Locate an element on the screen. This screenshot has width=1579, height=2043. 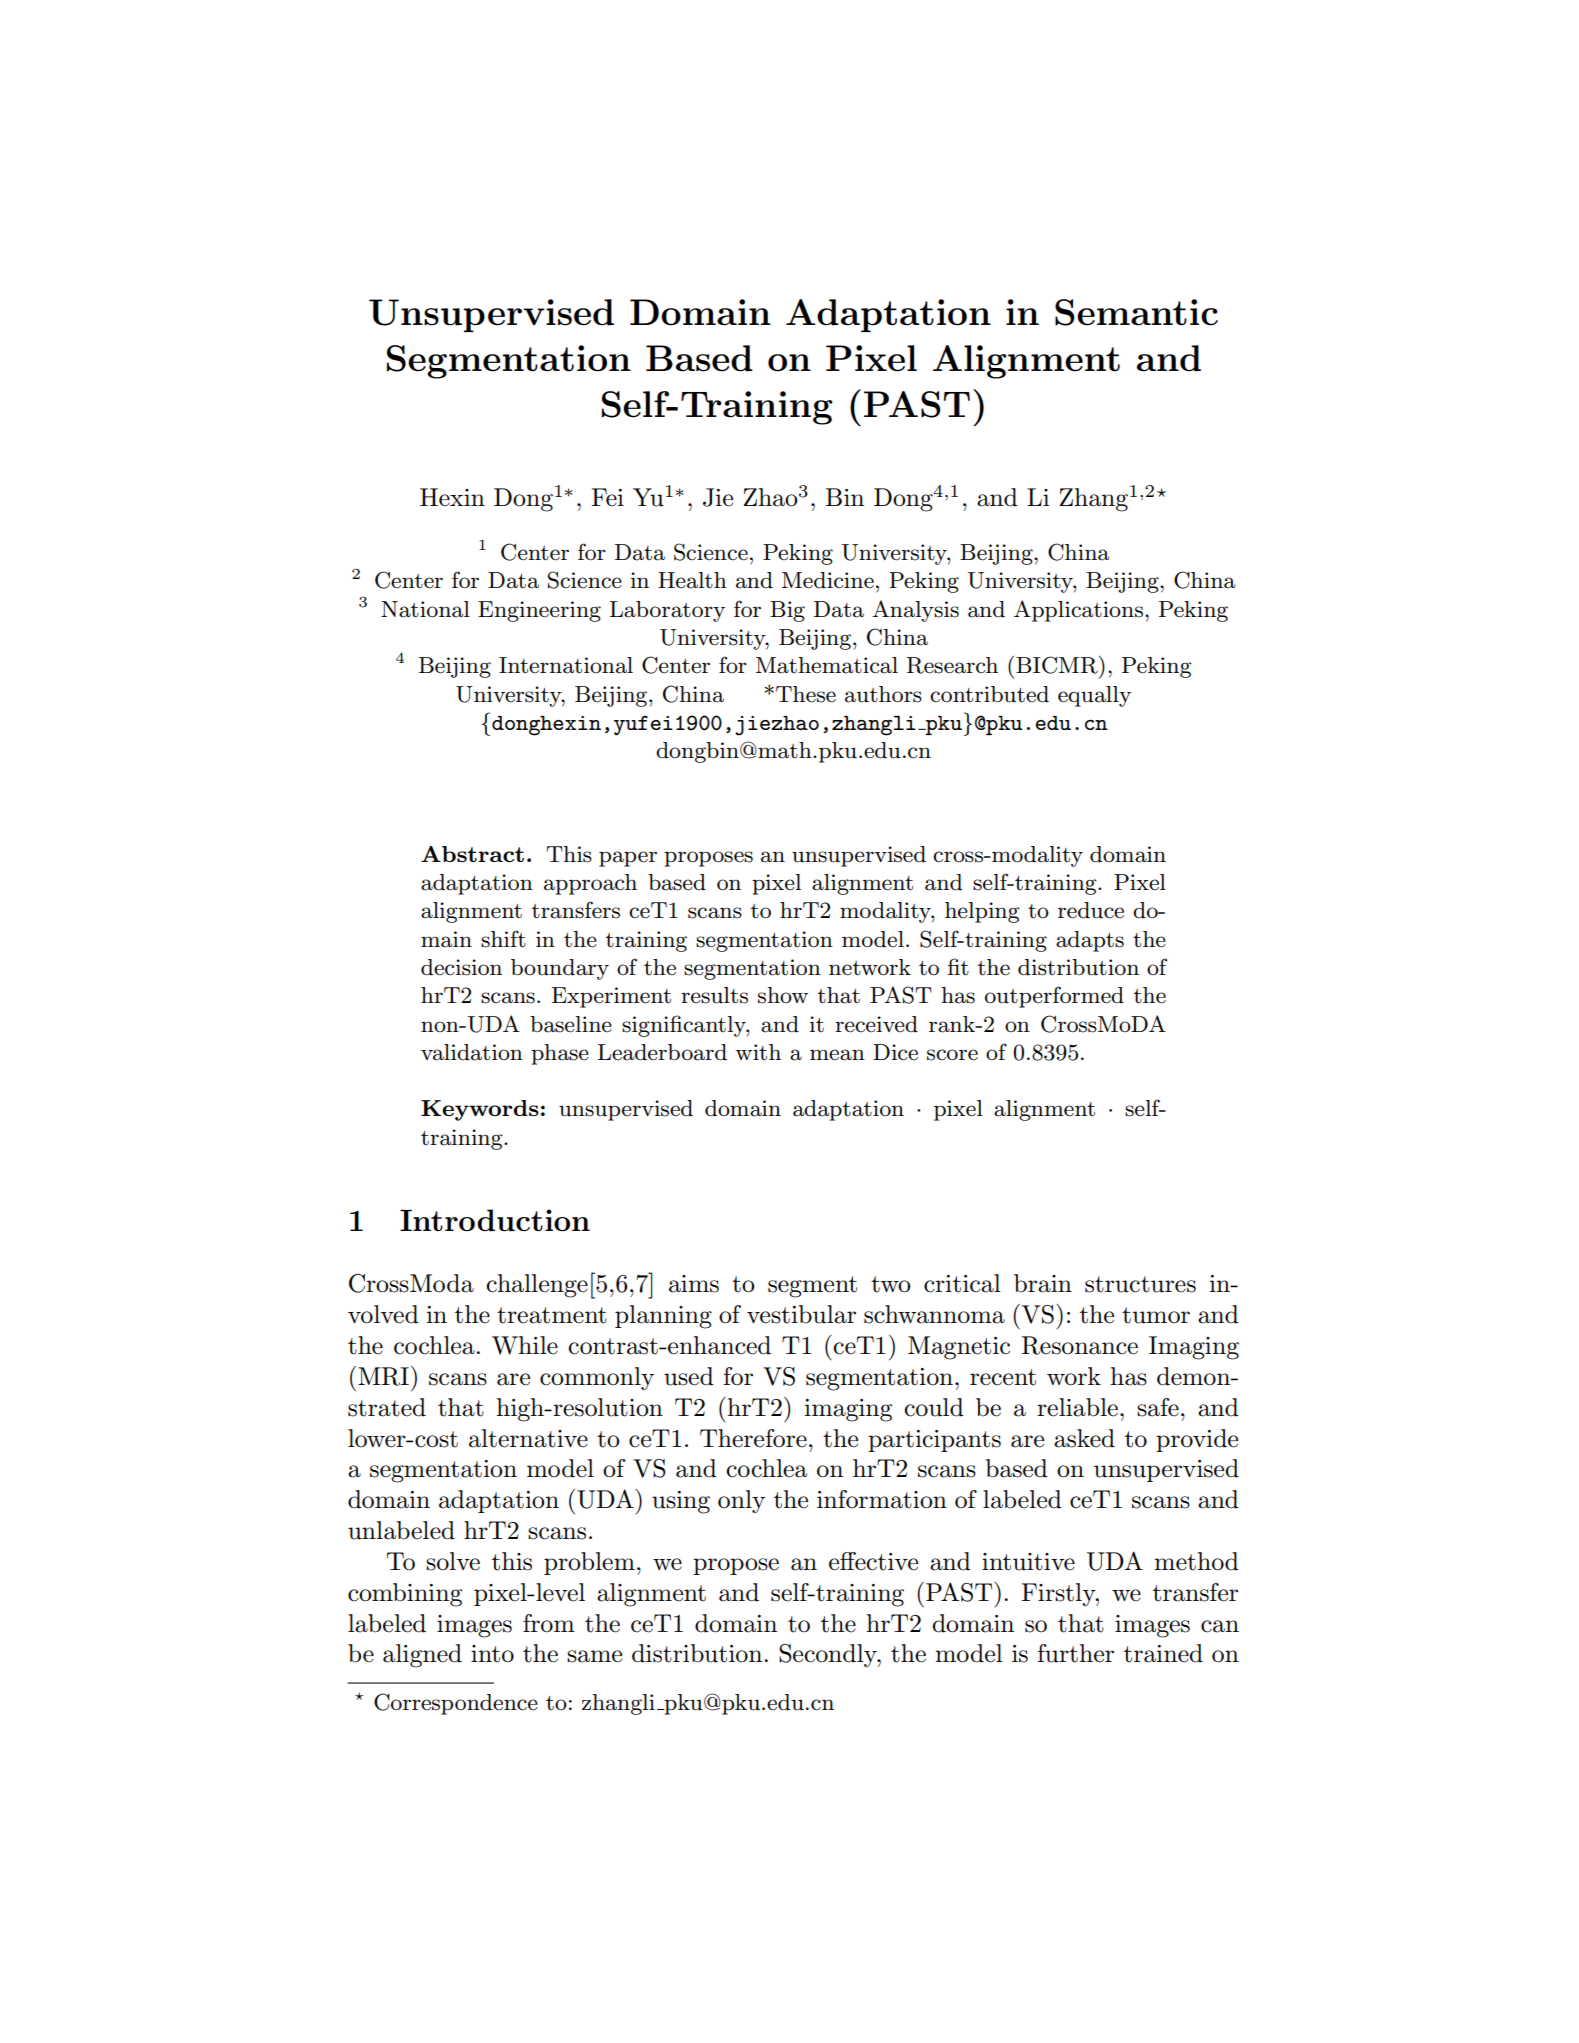
Medicine is located at coordinates (828, 580).
